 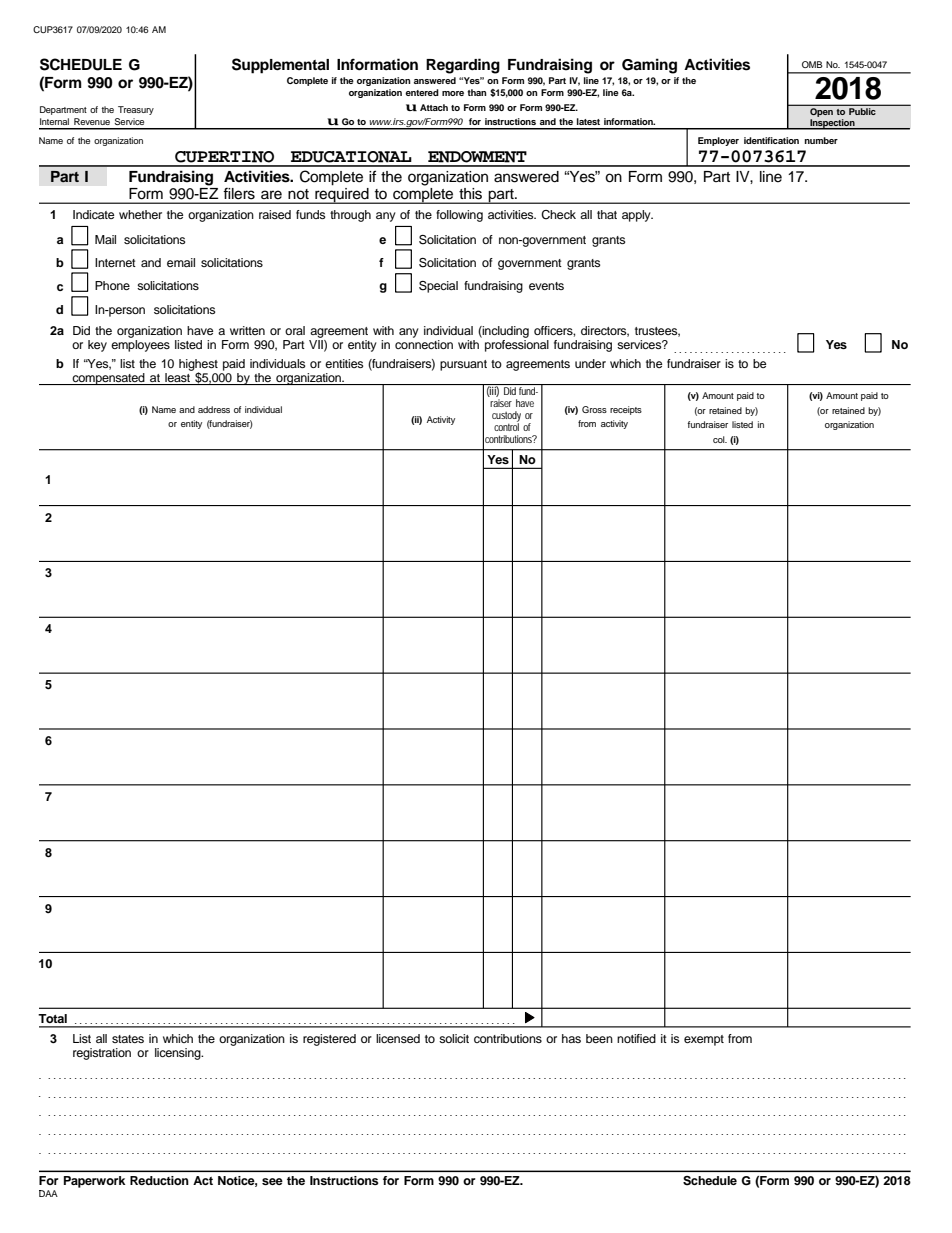 I want to click on identification, so click(x=771, y=140).
